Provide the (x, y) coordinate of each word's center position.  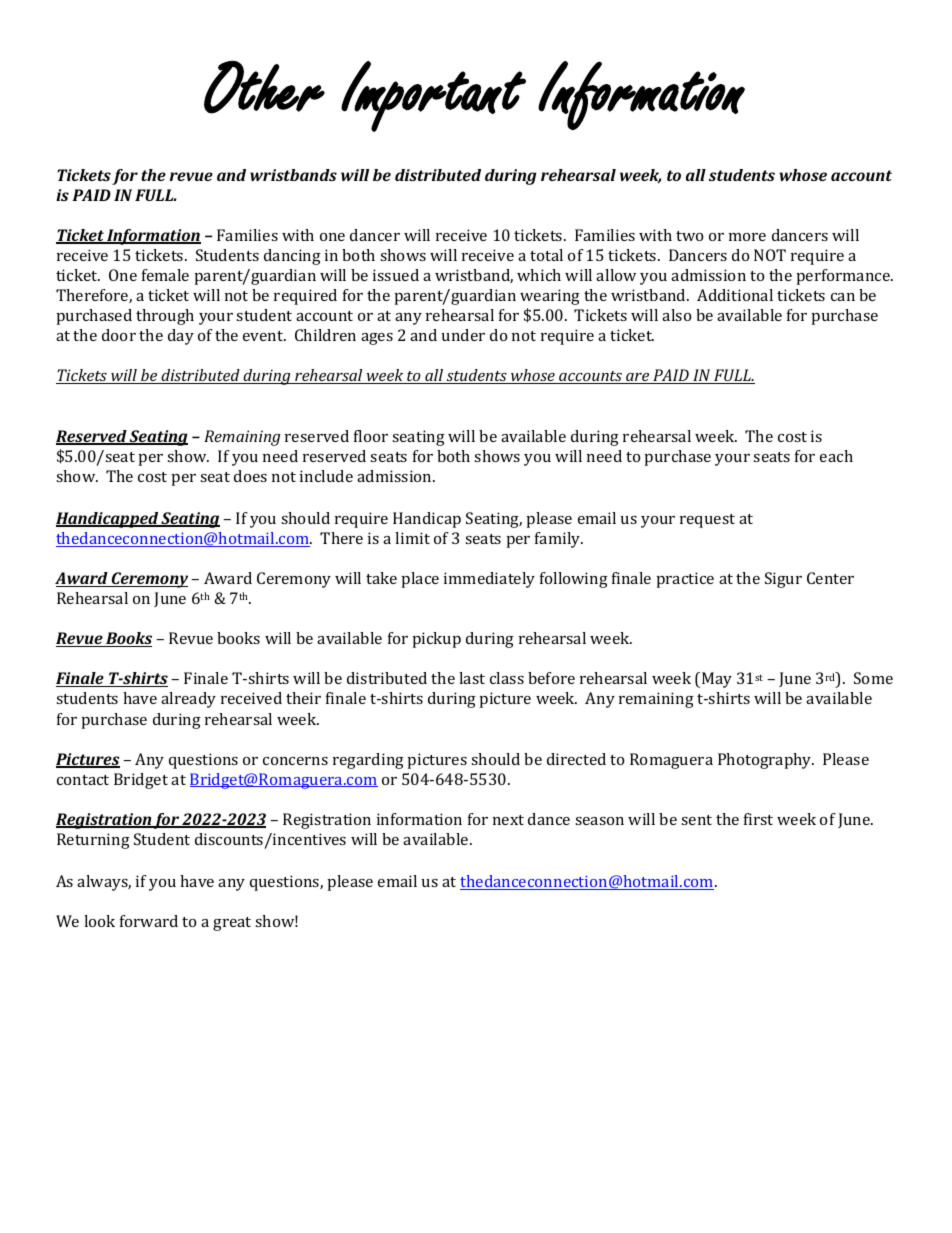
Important (433, 96)
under (463, 335)
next (508, 820)
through (165, 317)
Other (264, 87)
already (188, 700)
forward (149, 921)
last (472, 678)
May (717, 680)
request (707, 521)
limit (412, 538)
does (250, 476)
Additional (735, 295)
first (758, 819)
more (747, 237)
